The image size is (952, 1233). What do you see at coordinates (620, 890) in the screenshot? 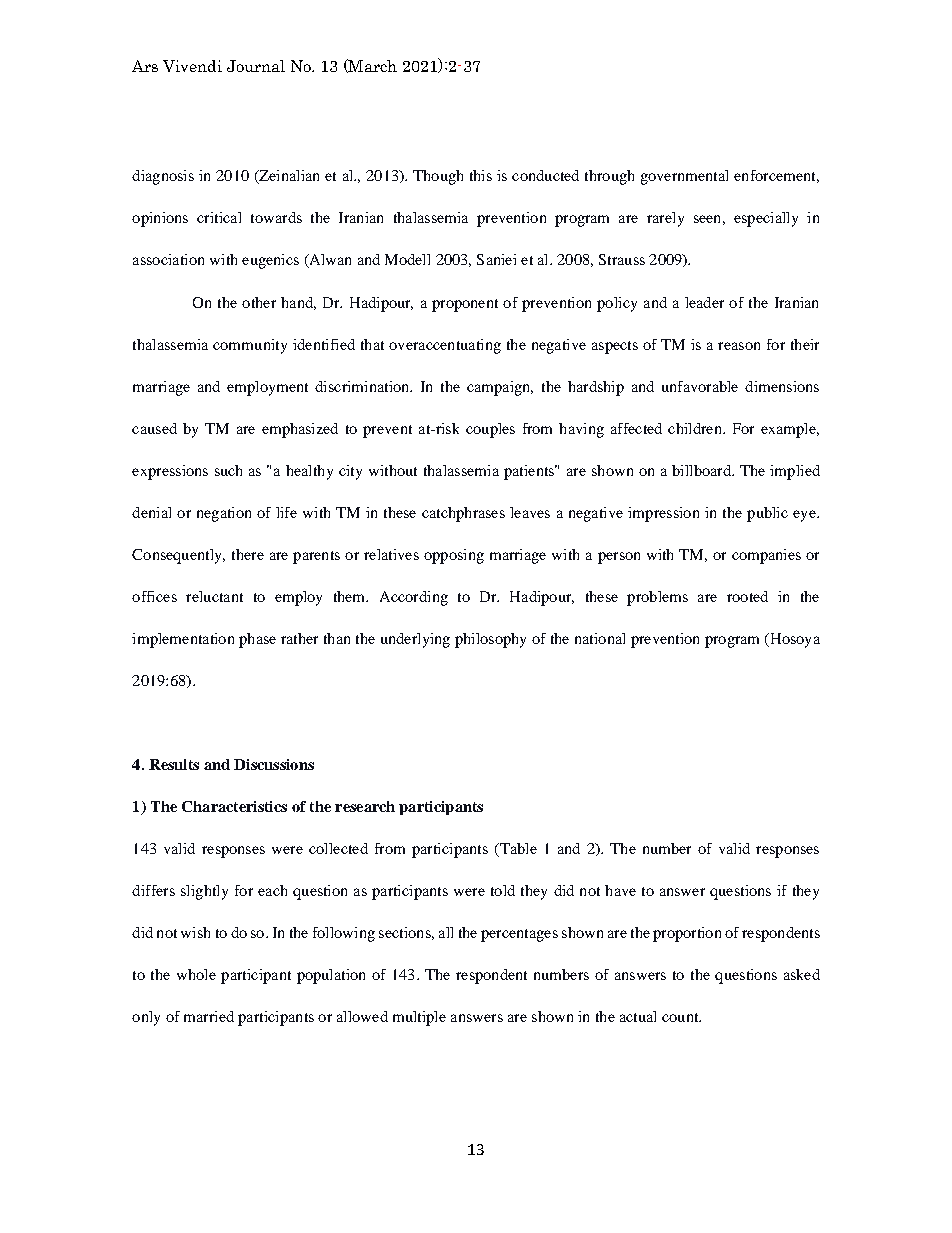
I see `have` at bounding box center [620, 890].
